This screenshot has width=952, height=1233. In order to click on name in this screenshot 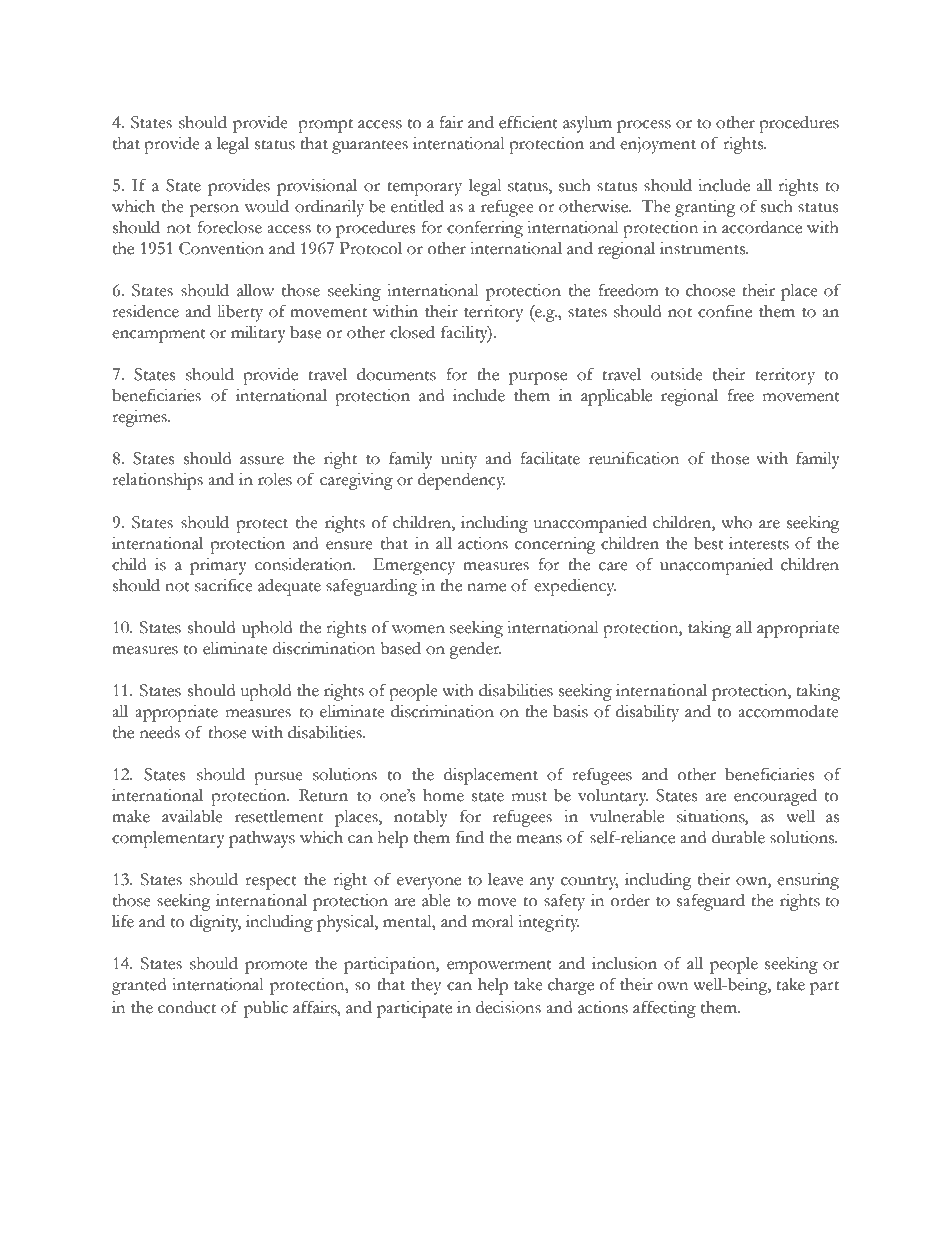, I will do `click(486, 587)`.
